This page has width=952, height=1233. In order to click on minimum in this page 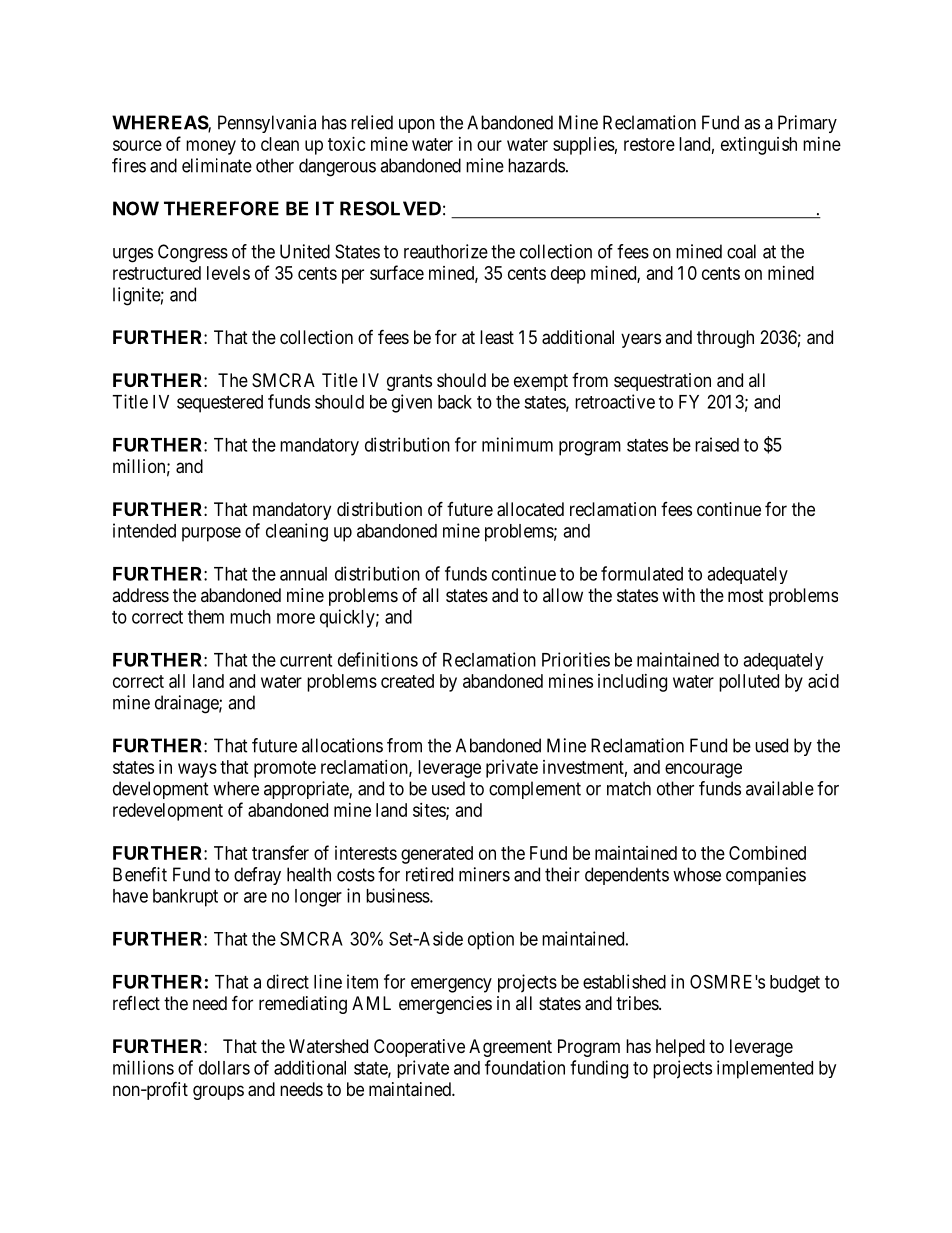, I will do `click(517, 444)`.
